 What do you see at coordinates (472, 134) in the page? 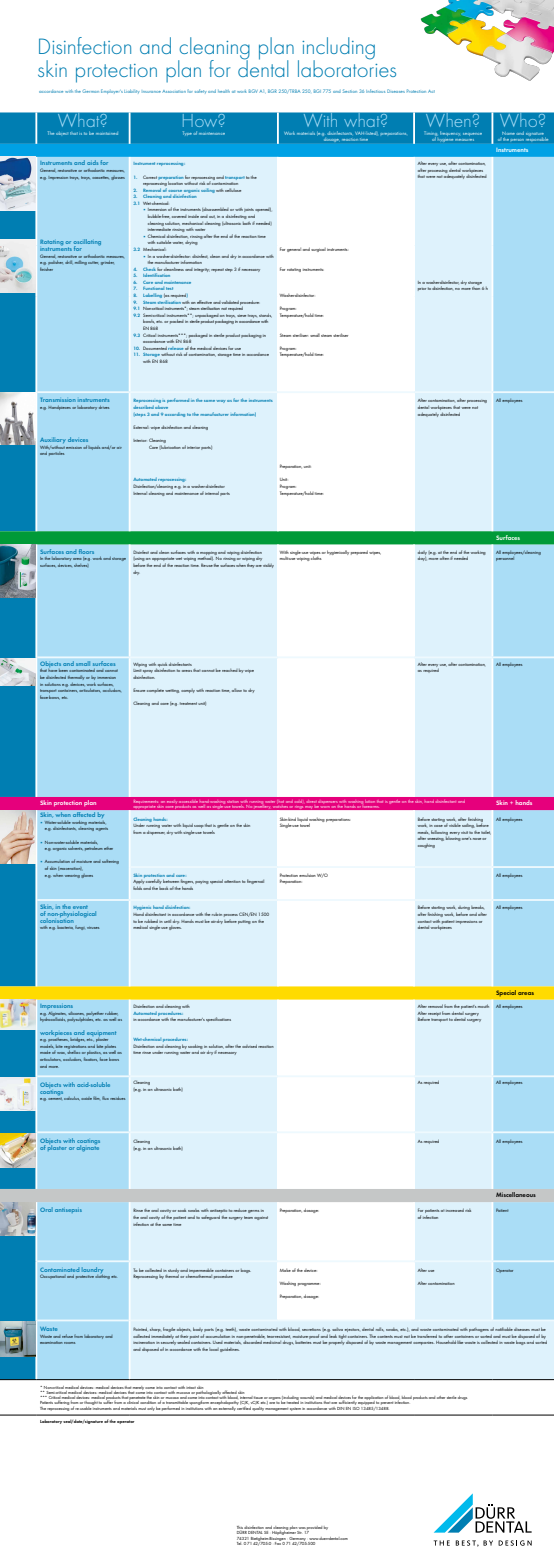
I see `sequence` at bounding box center [472, 134].
